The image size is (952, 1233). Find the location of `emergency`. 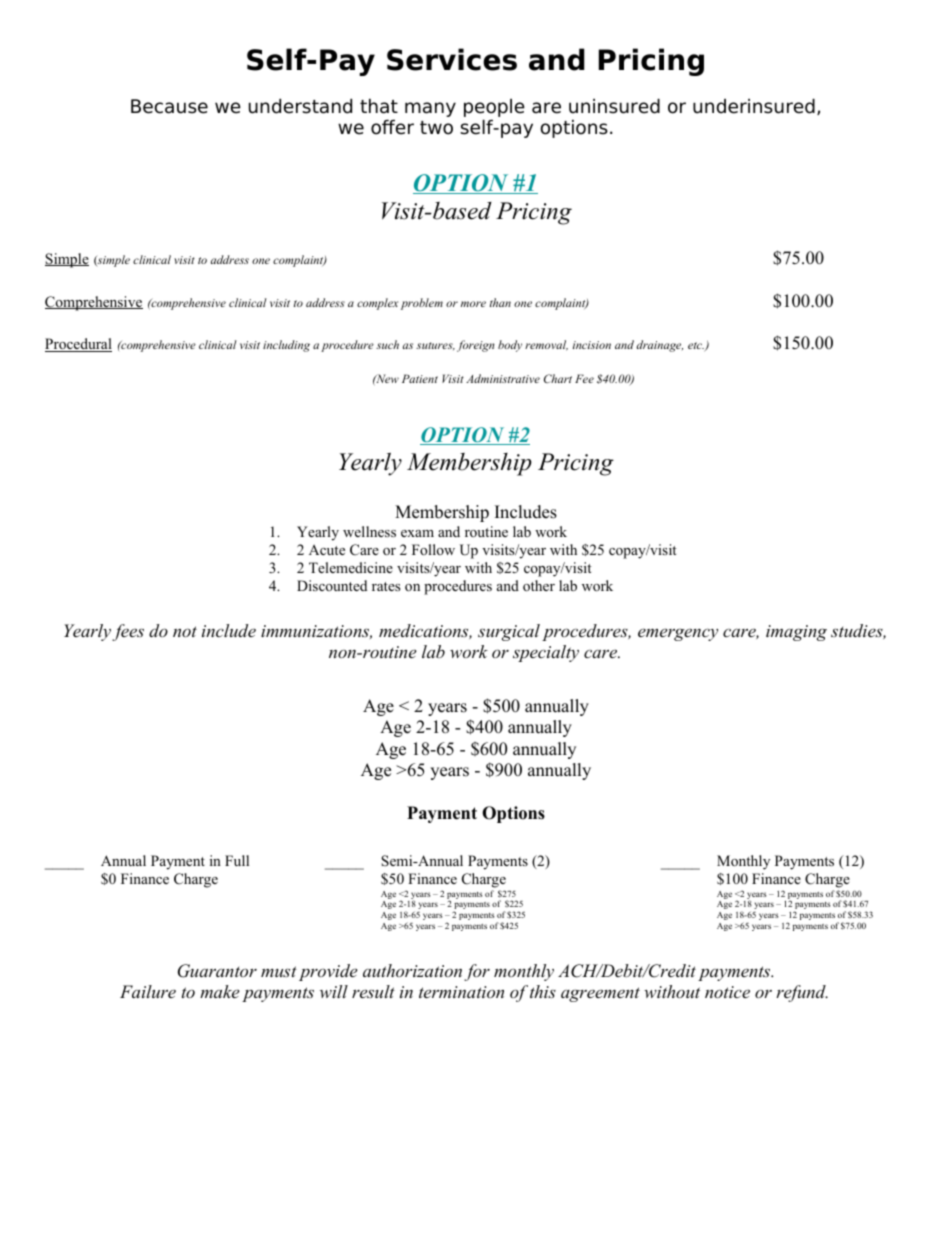

emergency is located at coordinates (678, 634).
